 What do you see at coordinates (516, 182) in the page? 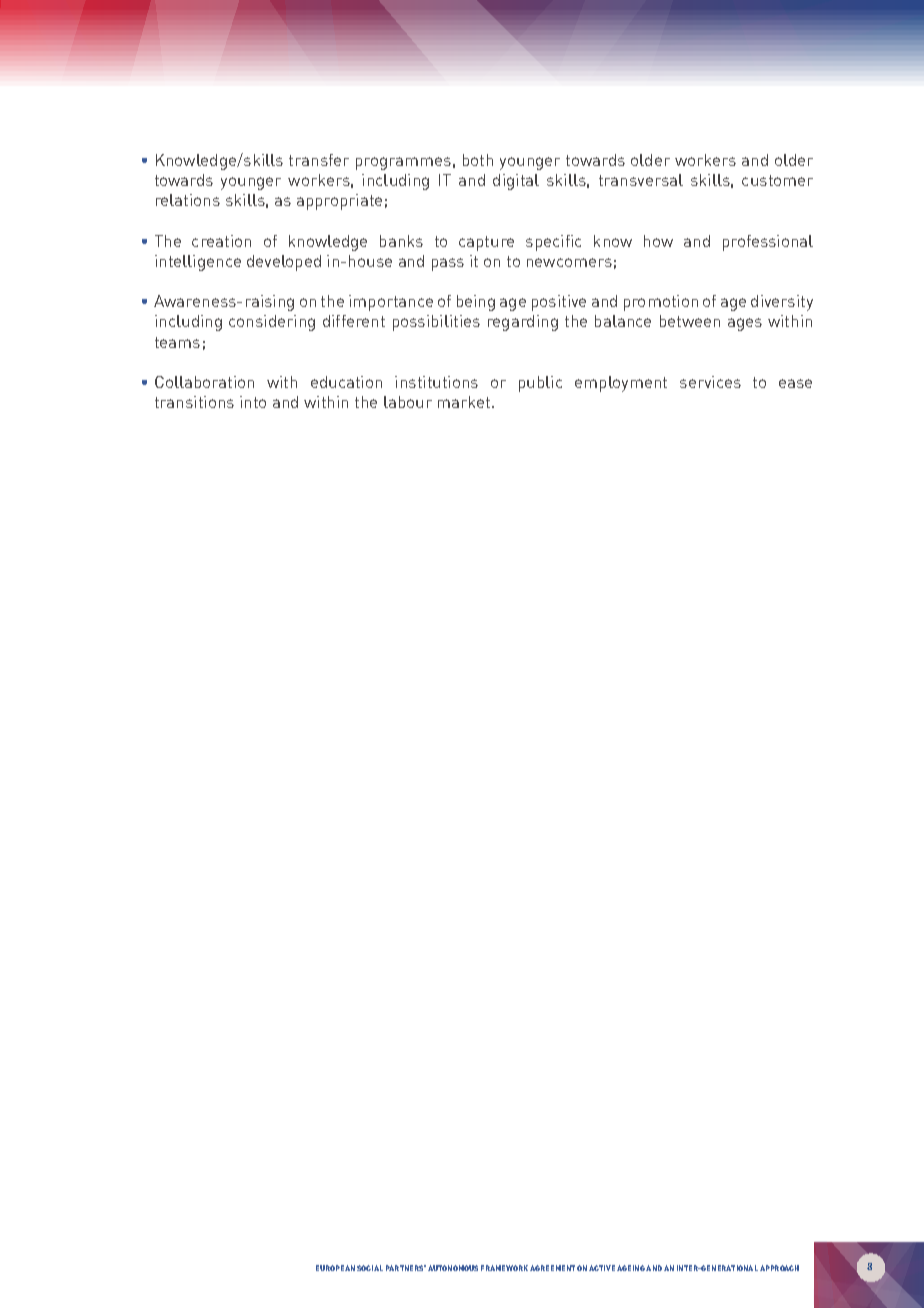
I see `digital` at bounding box center [516, 182].
